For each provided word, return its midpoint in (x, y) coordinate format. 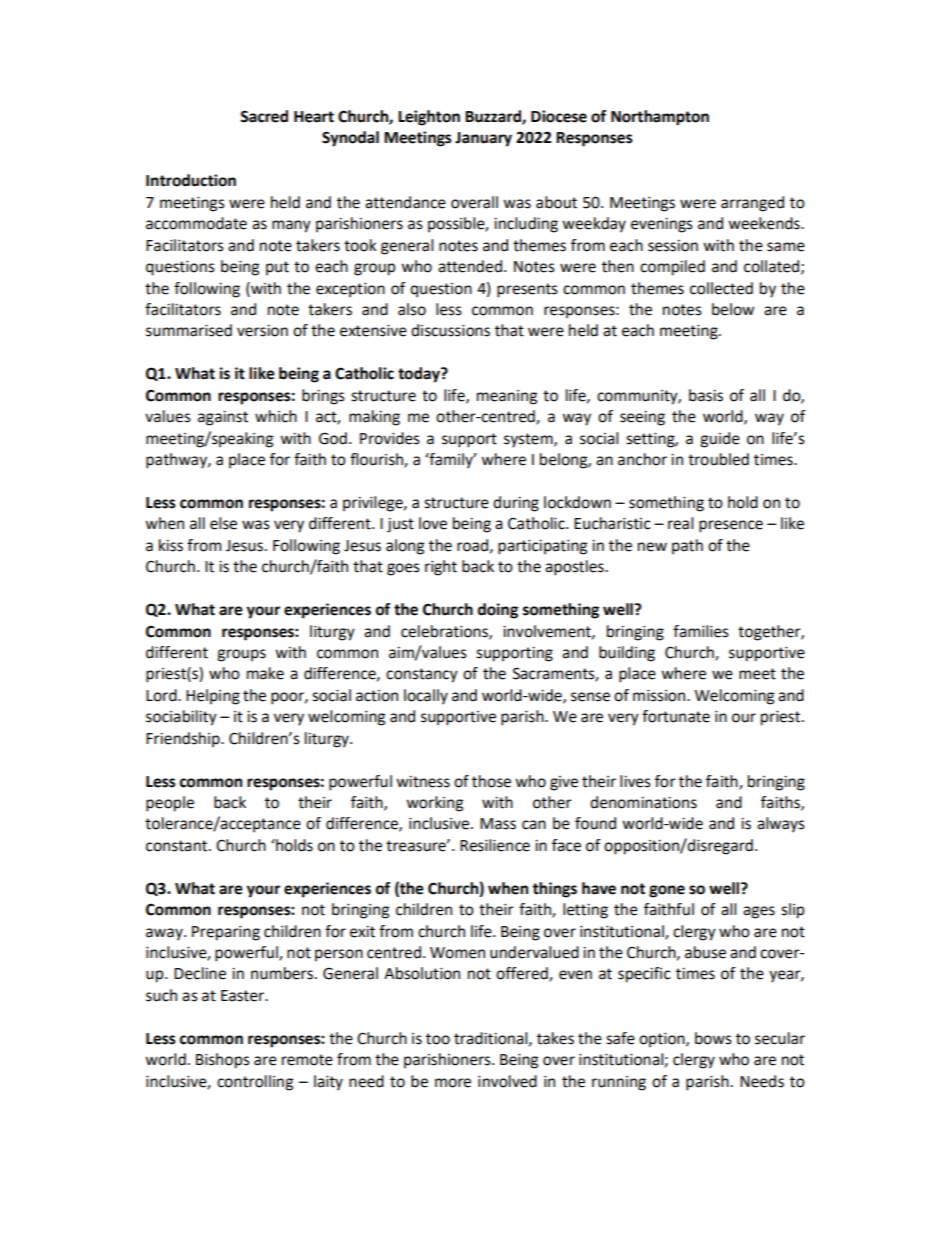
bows (713, 1038)
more (453, 1083)
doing (498, 611)
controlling (255, 1083)
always (781, 825)
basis (706, 395)
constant (178, 846)
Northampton (660, 118)
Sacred (264, 116)
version (262, 331)
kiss (171, 545)
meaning (507, 397)
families (701, 631)
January (483, 139)
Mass (498, 824)
